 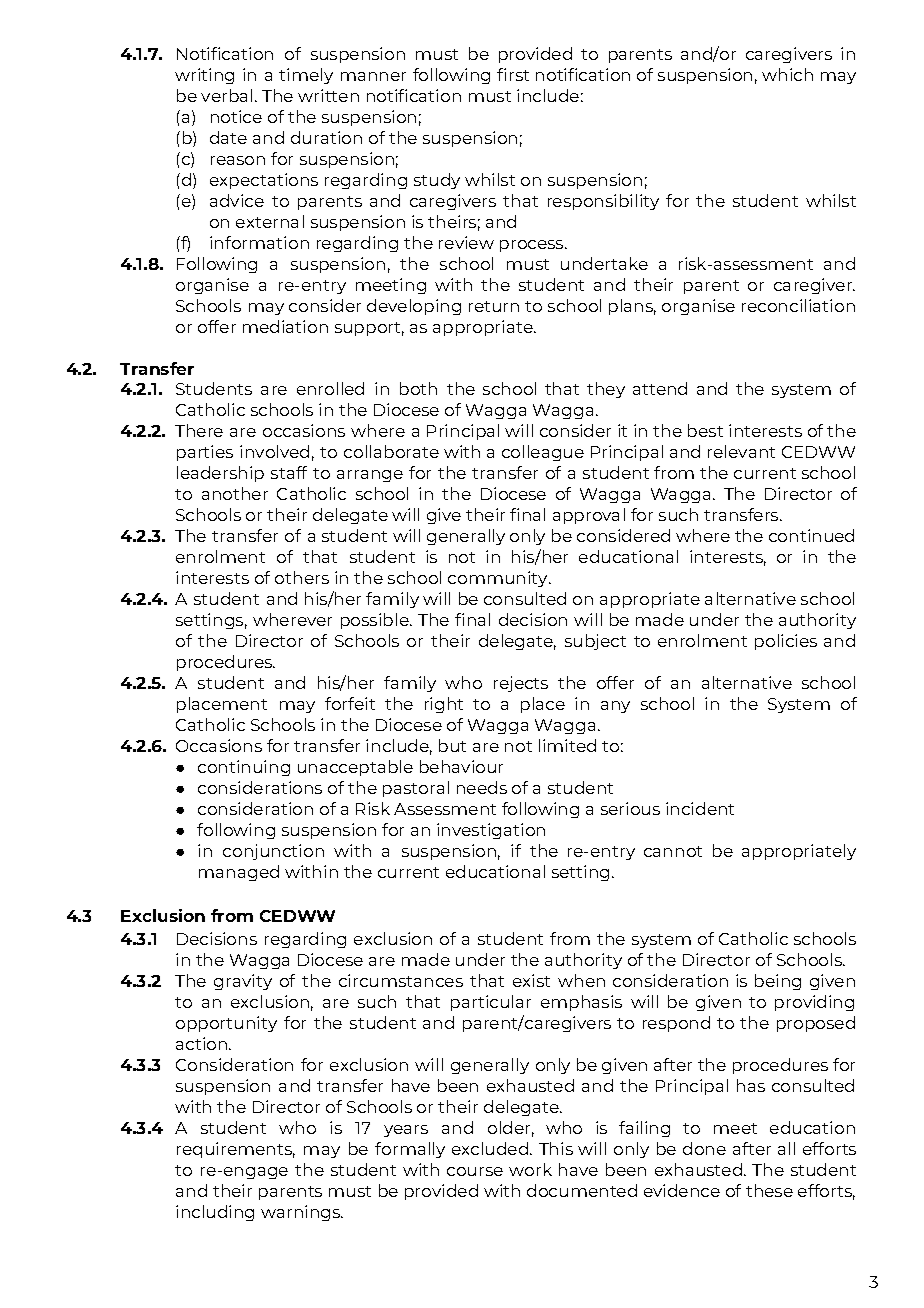 What do you see at coordinates (513, 74) in the document?
I see `first` at bounding box center [513, 74].
